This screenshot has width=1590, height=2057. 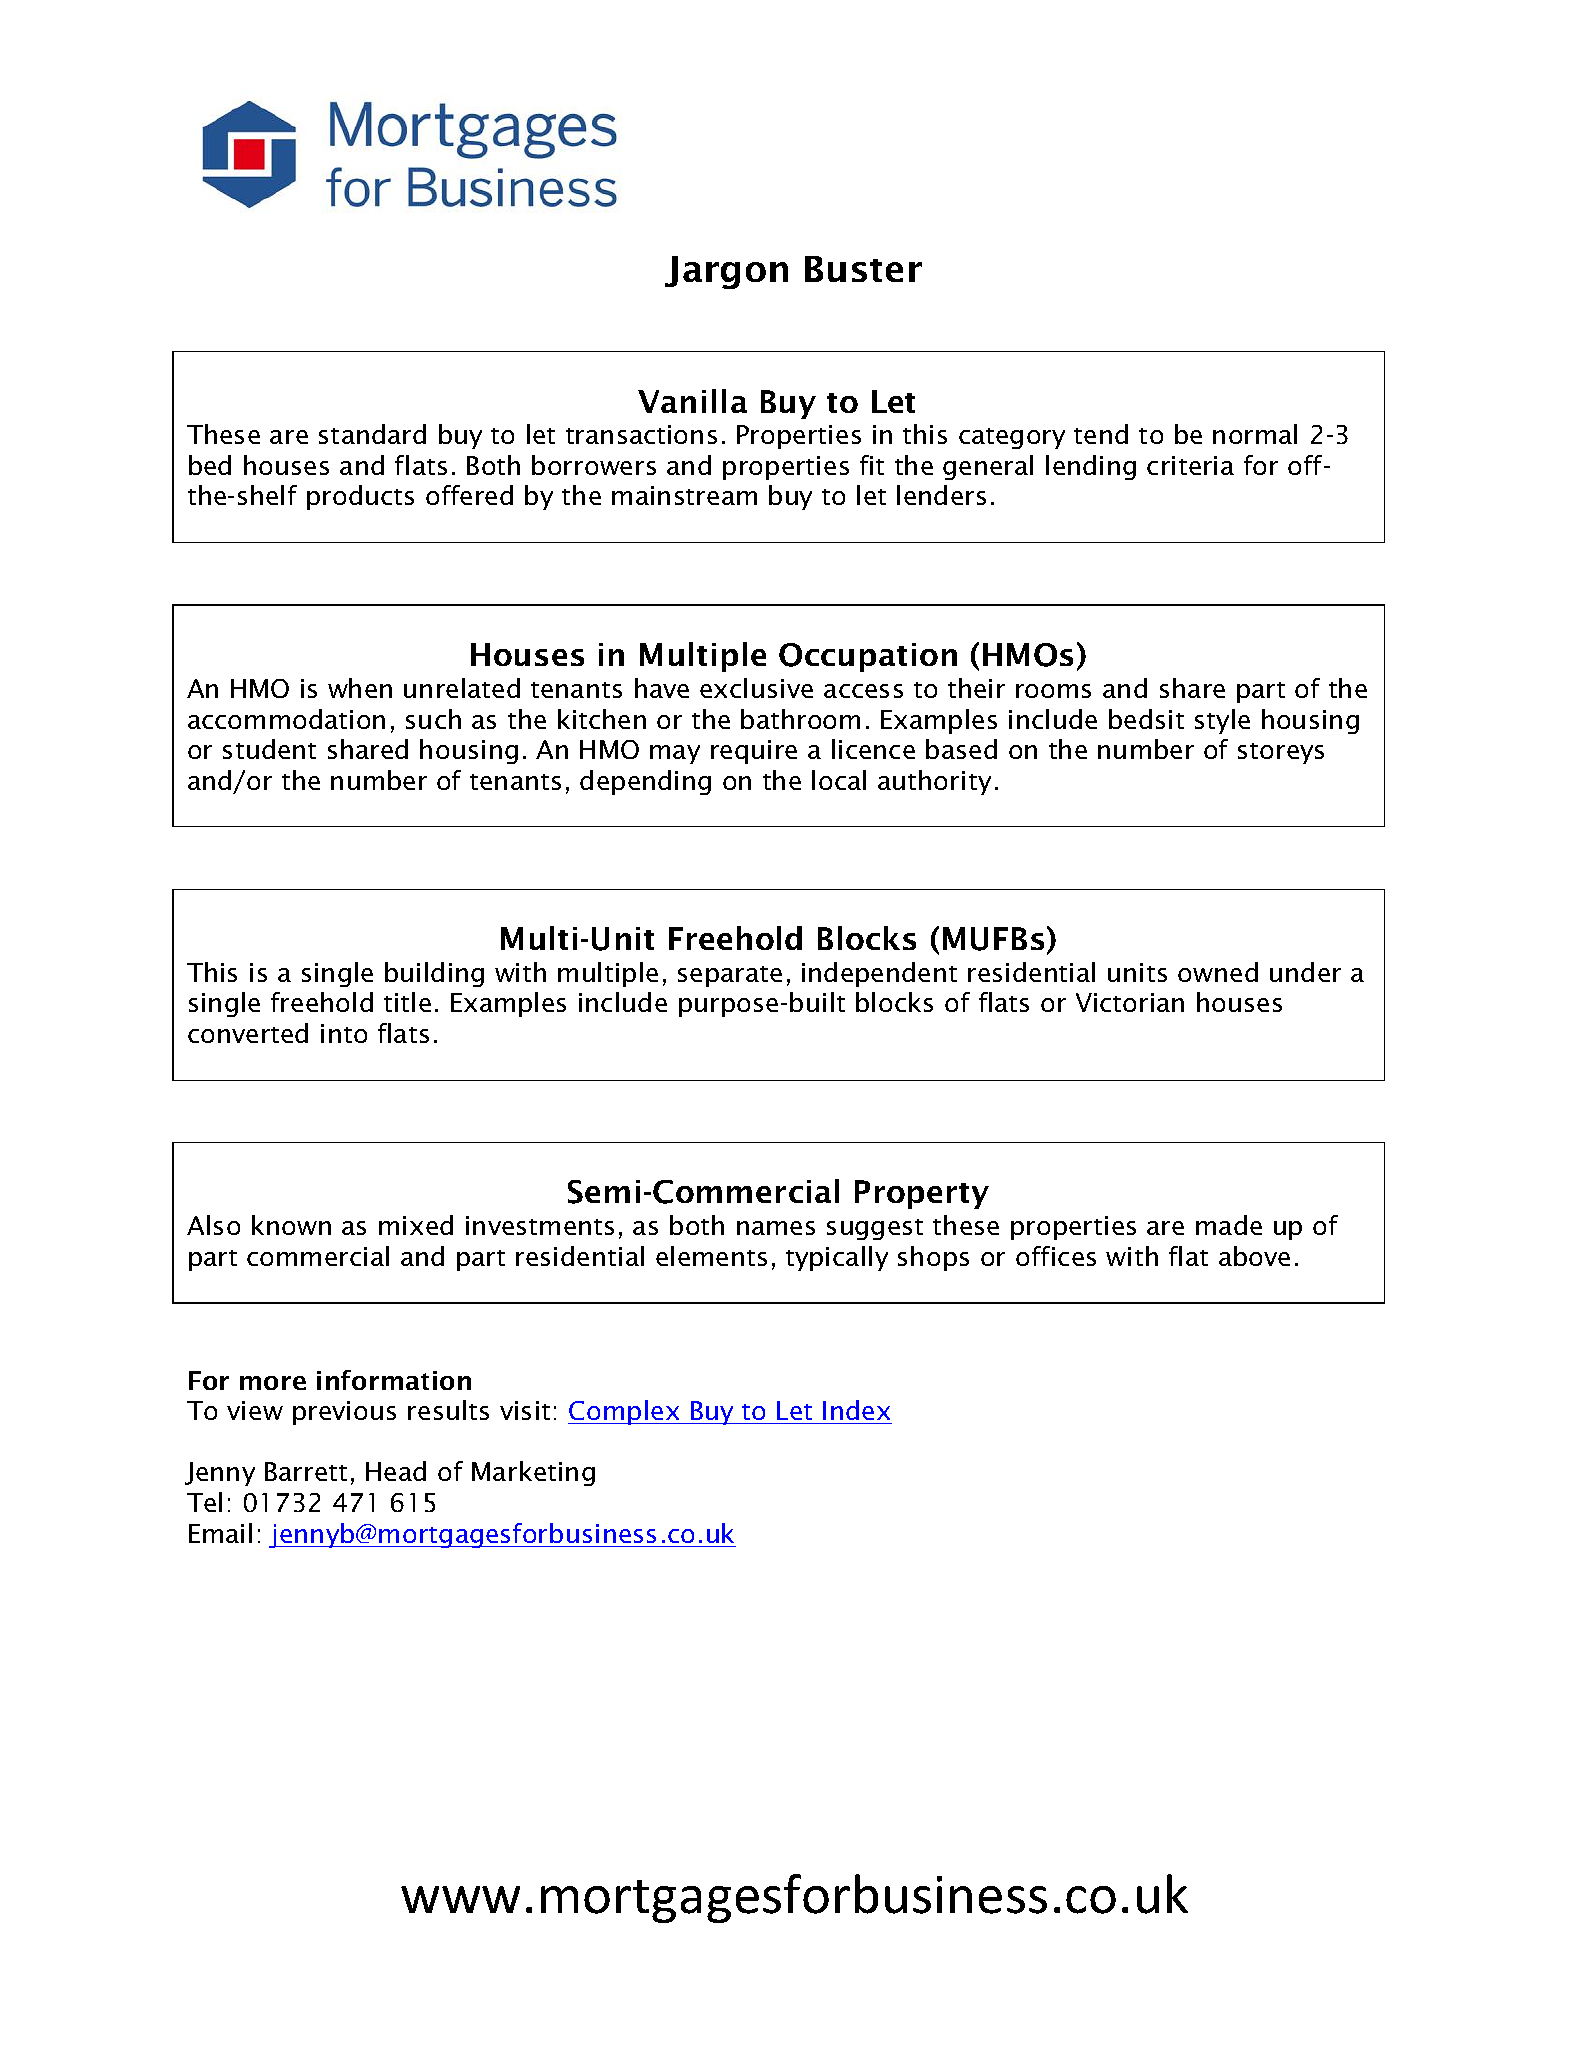 What do you see at coordinates (372, 434) in the screenshot?
I see `standard` at bounding box center [372, 434].
